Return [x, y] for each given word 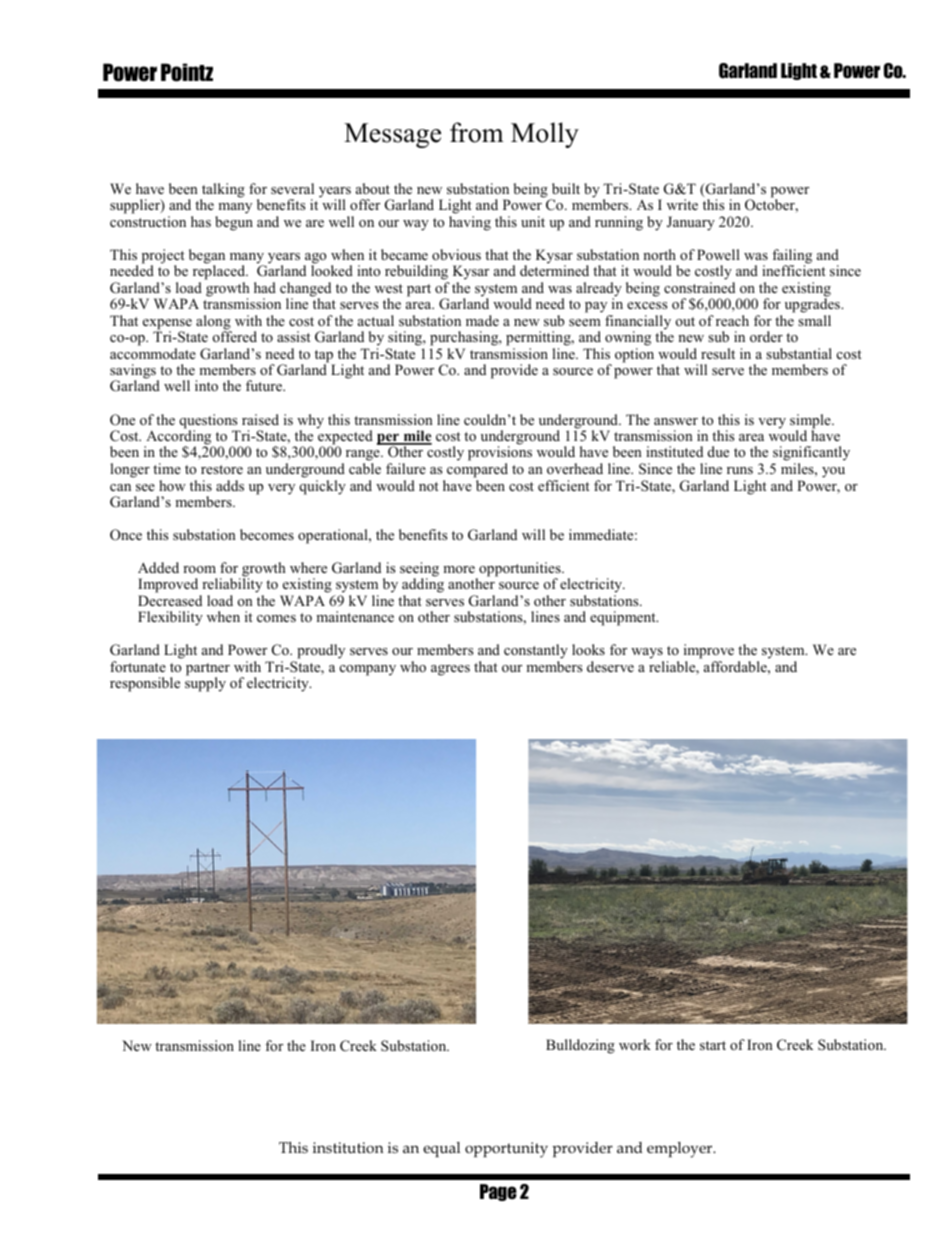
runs [740, 470]
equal [441, 1149]
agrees [450, 670]
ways [647, 655]
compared [477, 470]
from [477, 132]
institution [348, 1148]
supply [205, 684]
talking [222, 191]
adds [230, 485]
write [682, 204]
